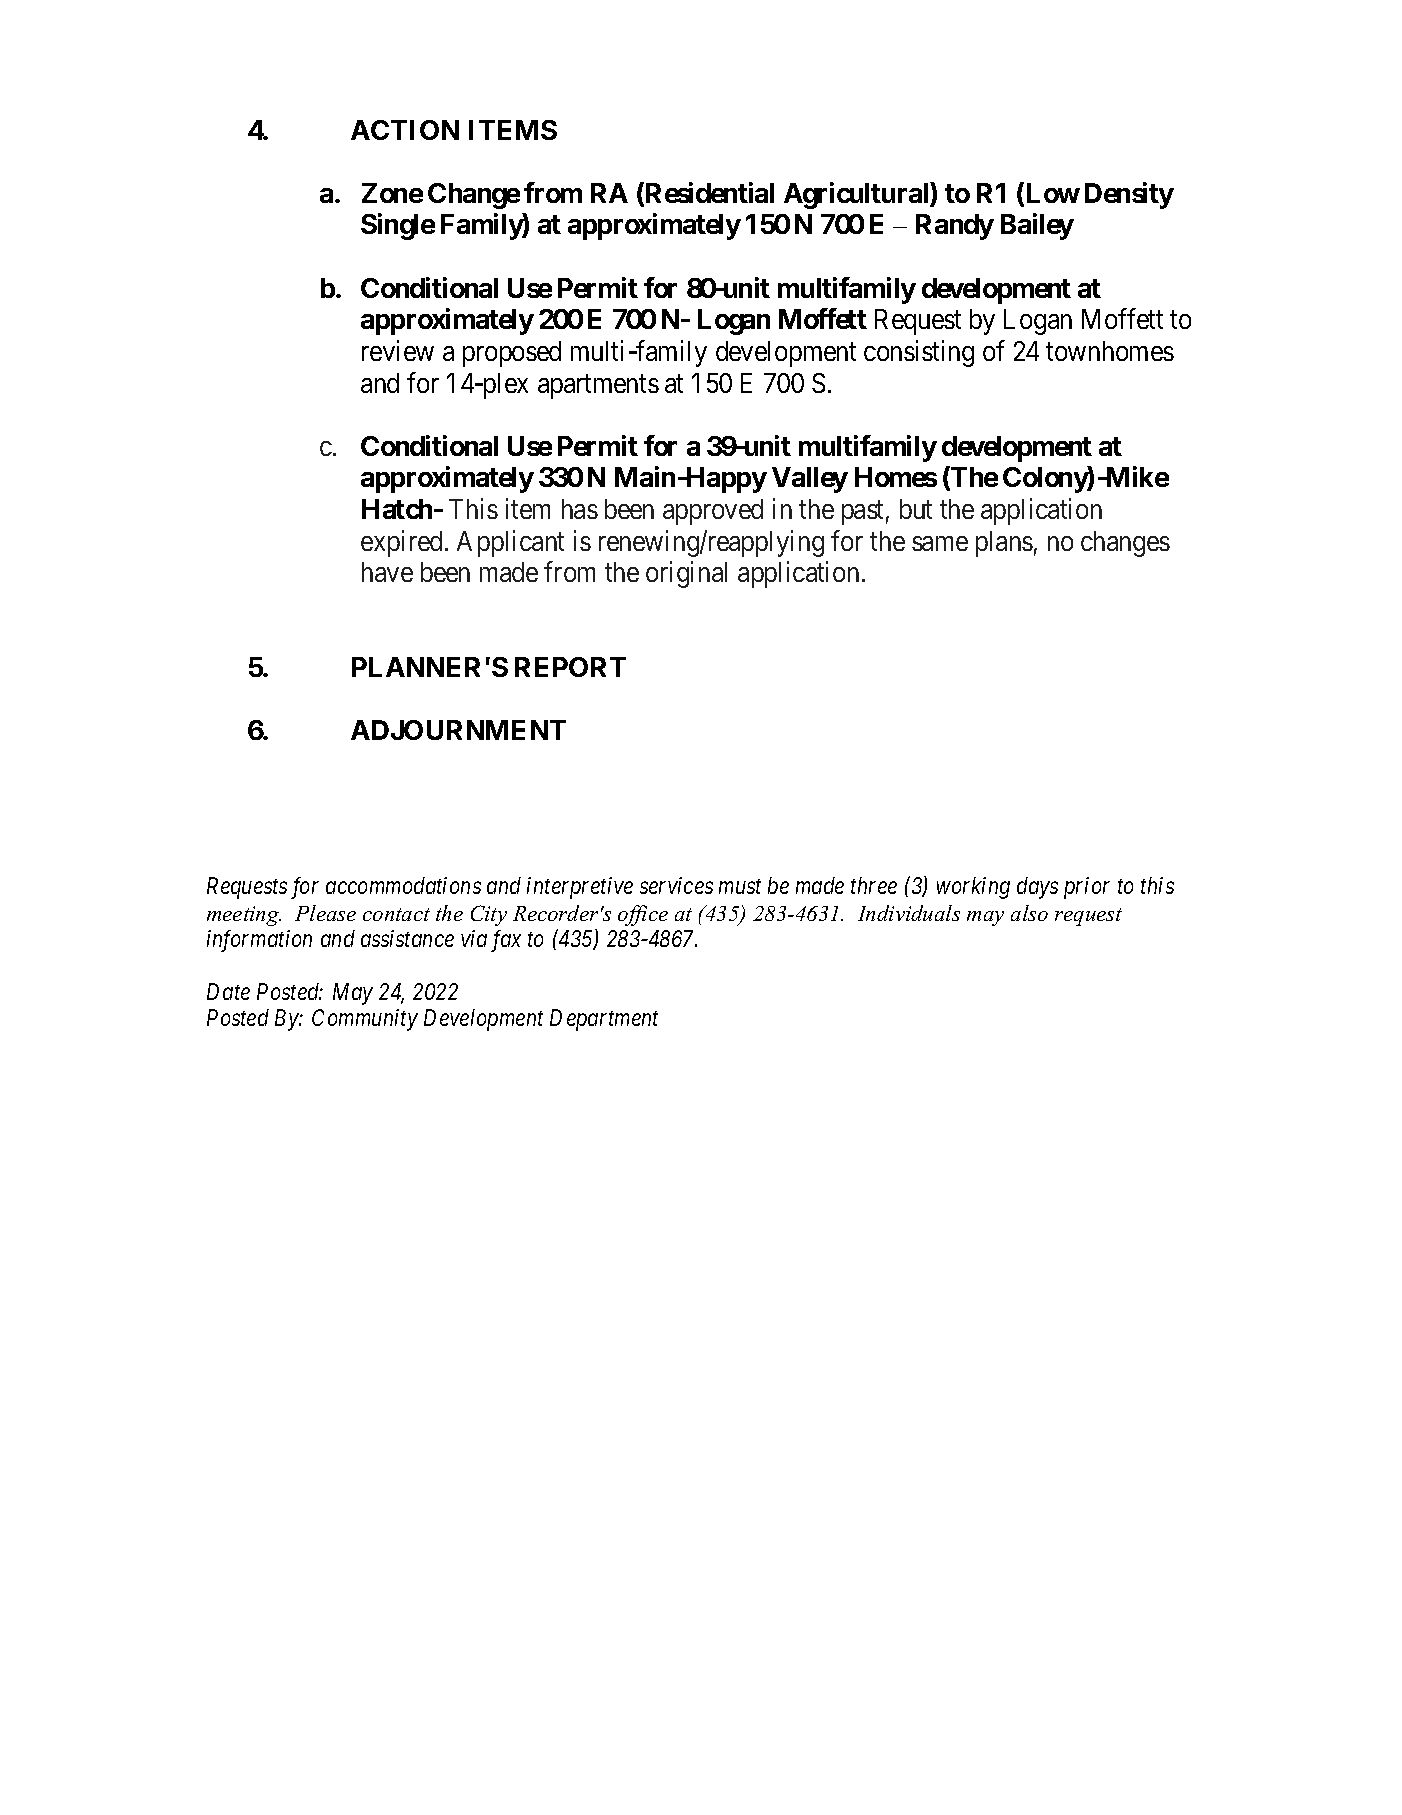 This image has height=1815, width=1402. What do you see at coordinates (228, 991) in the image?
I see `Date` at bounding box center [228, 991].
